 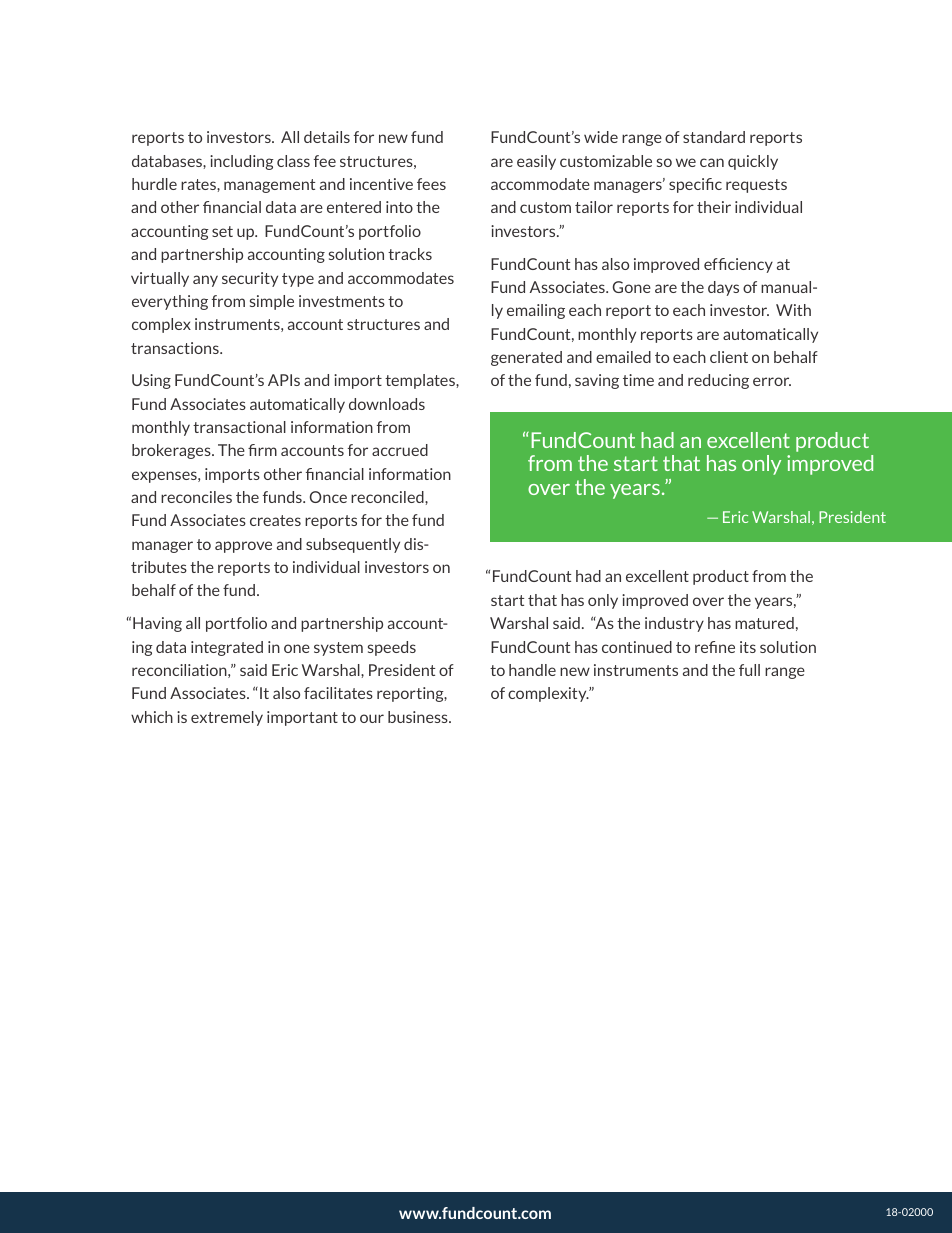 What do you see at coordinates (764, 623) in the document?
I see `matured` at bounding box center [764, 623].
